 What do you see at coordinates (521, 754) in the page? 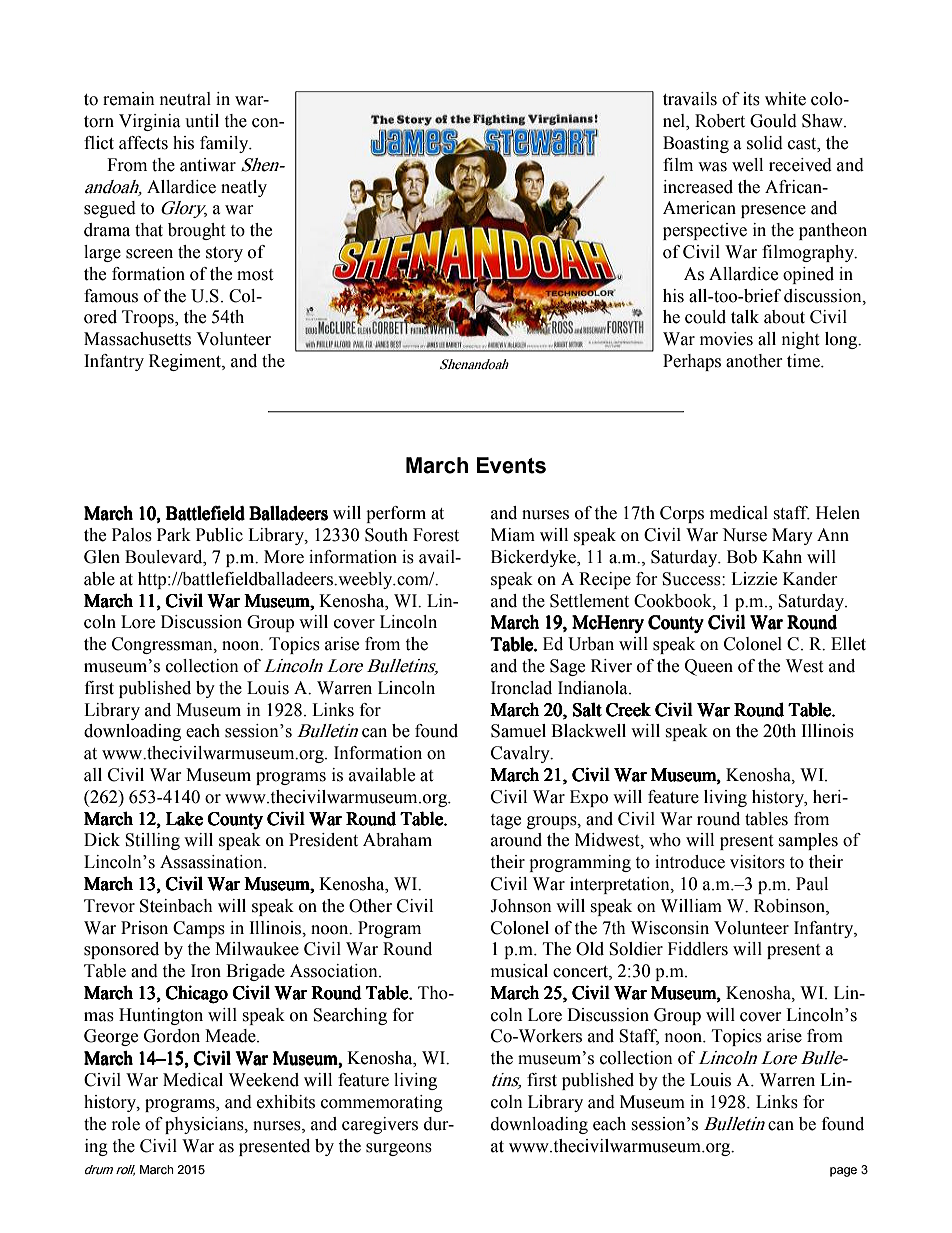
I see `Cavalry` at bounding box center [521, 754].
